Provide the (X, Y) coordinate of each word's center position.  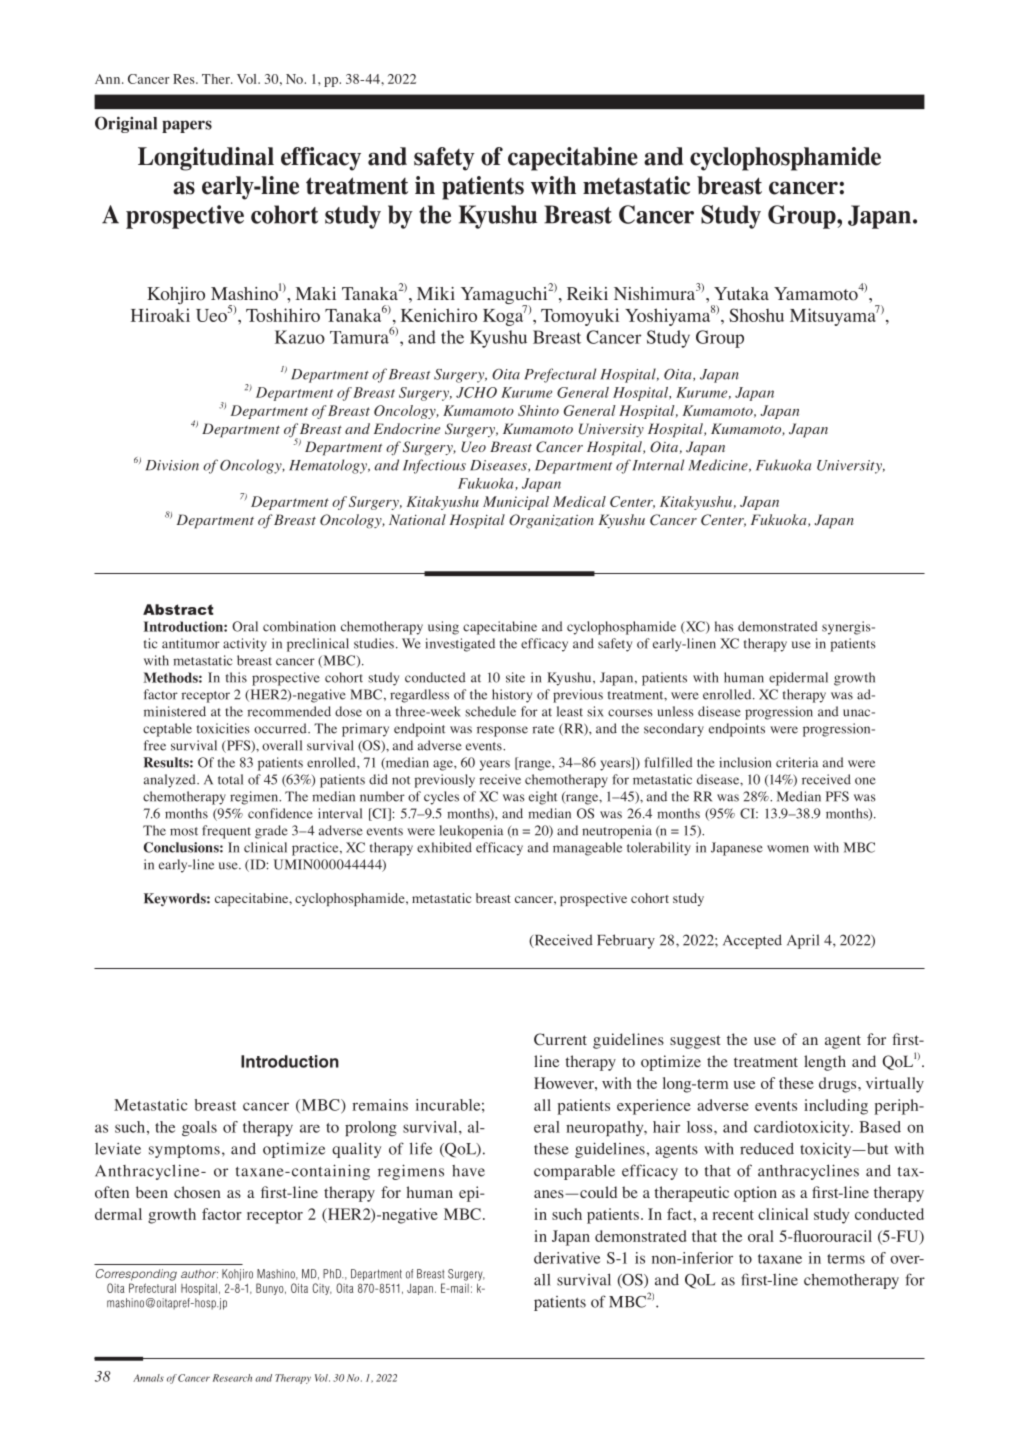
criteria (797, 762)
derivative (567, 1258)
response (502, 731)
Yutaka (741, 293)
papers (187, 126)
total (230, 779)
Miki (436, 293)
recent (733, 1215)
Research (232, 1378)
